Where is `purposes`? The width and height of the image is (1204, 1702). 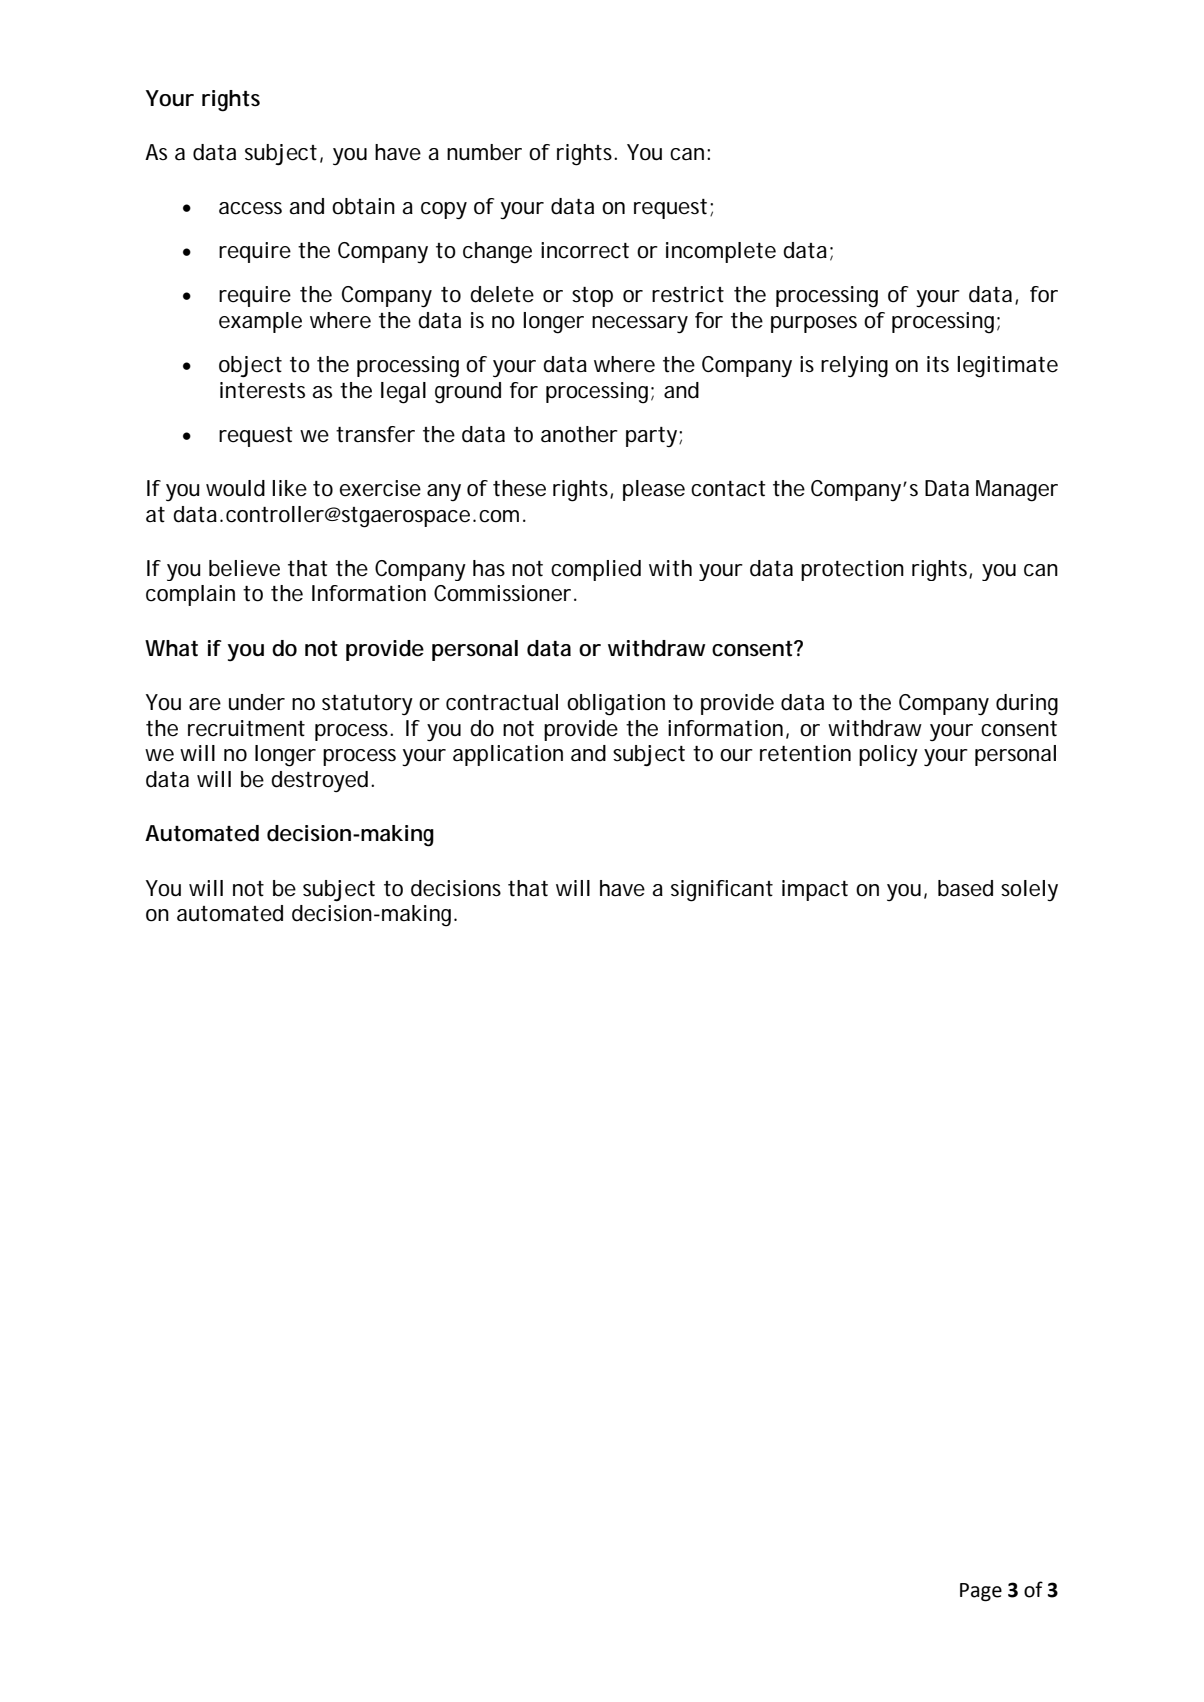
purposes is located at coordinates (814, 324).
